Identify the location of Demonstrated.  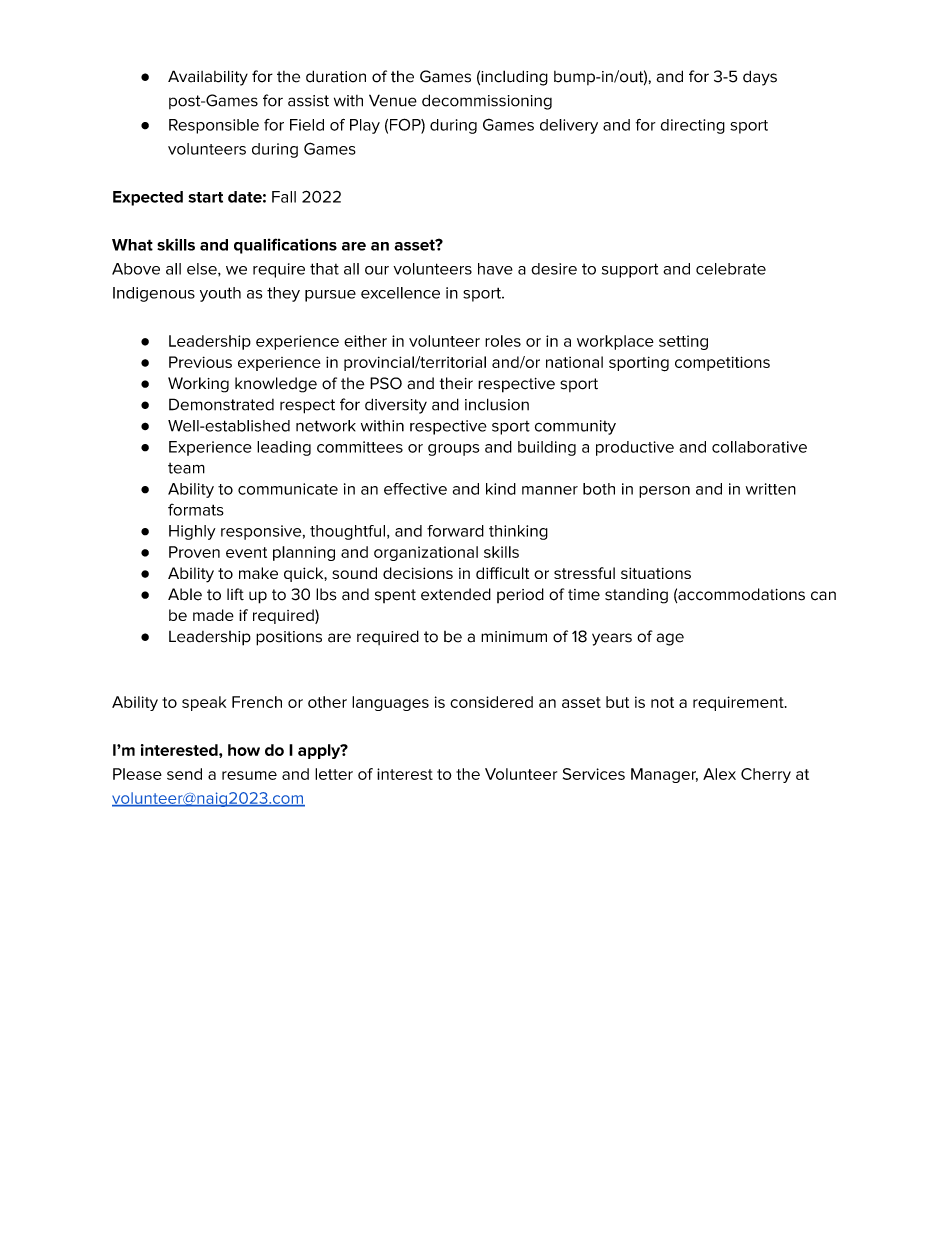
(221, 404).
